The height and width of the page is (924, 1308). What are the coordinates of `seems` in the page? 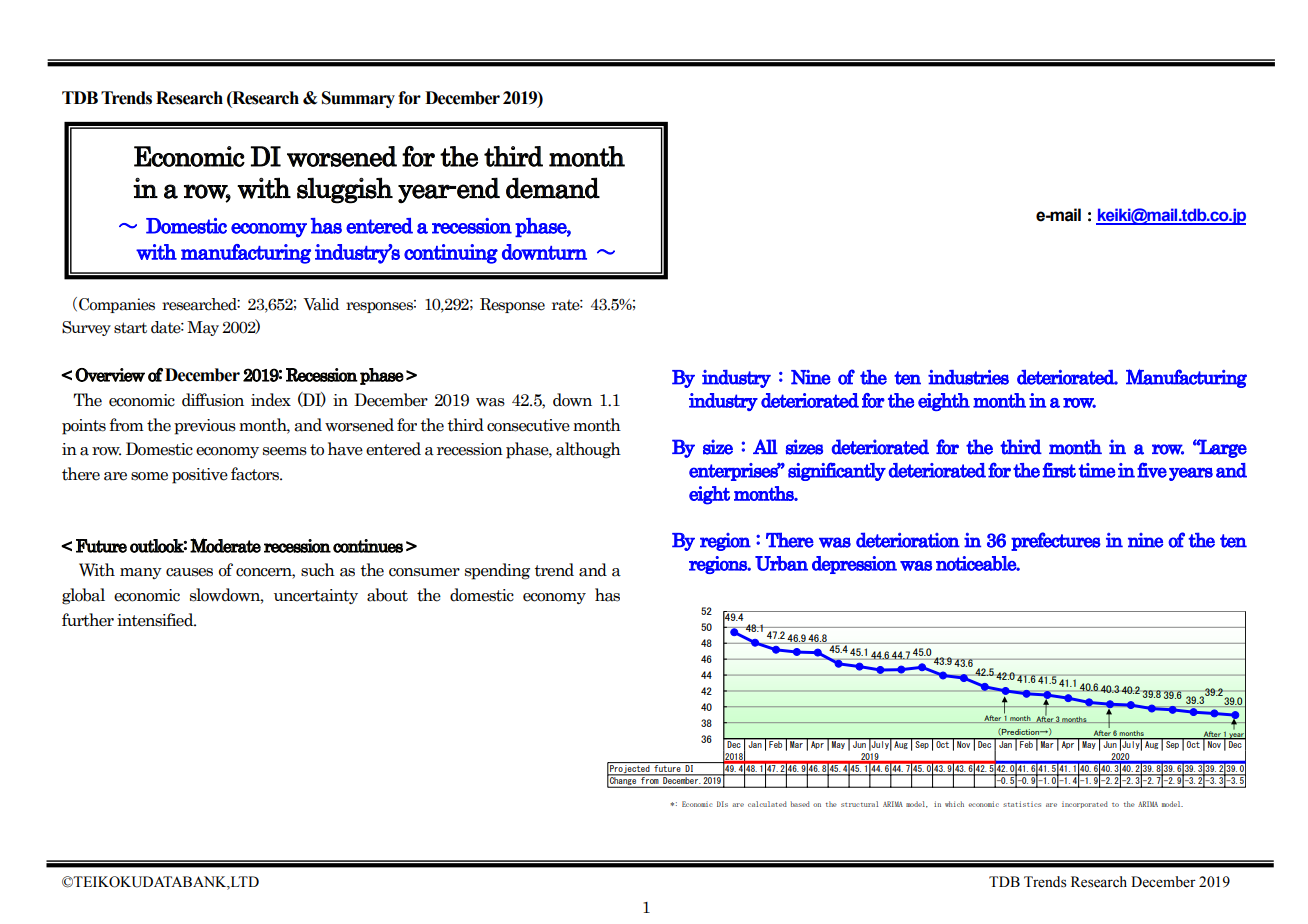 It's located at (285, 451).
